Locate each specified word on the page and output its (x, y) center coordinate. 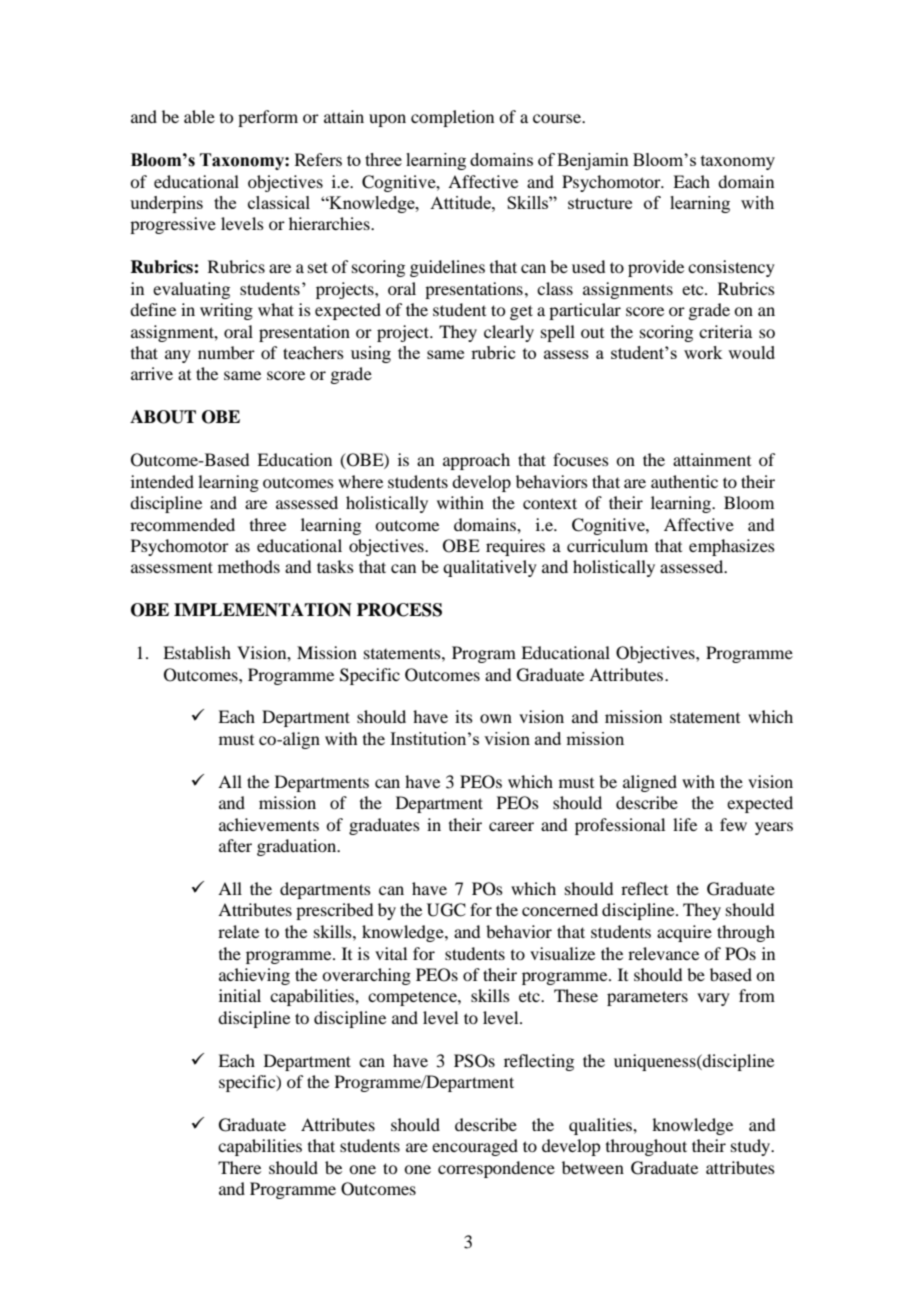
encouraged (475, 1147)
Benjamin (593, 161)
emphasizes (732, 547)
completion (452, 118)
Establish (197, 652)
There (239, 1167)
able (199, 116)
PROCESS (399, 610)
